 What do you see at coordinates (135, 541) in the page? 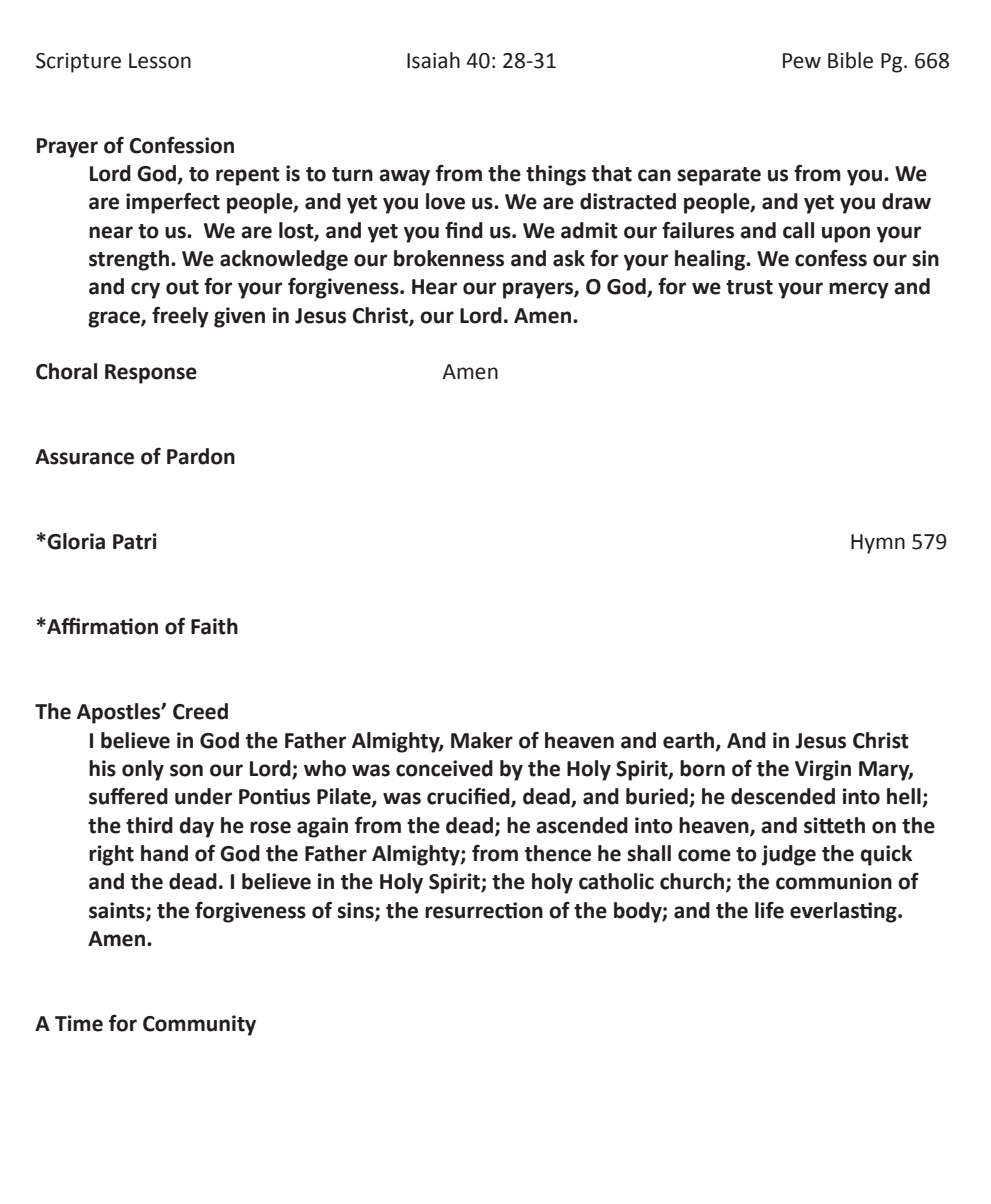
I see `Patri` at bounding box center [135, 541].
